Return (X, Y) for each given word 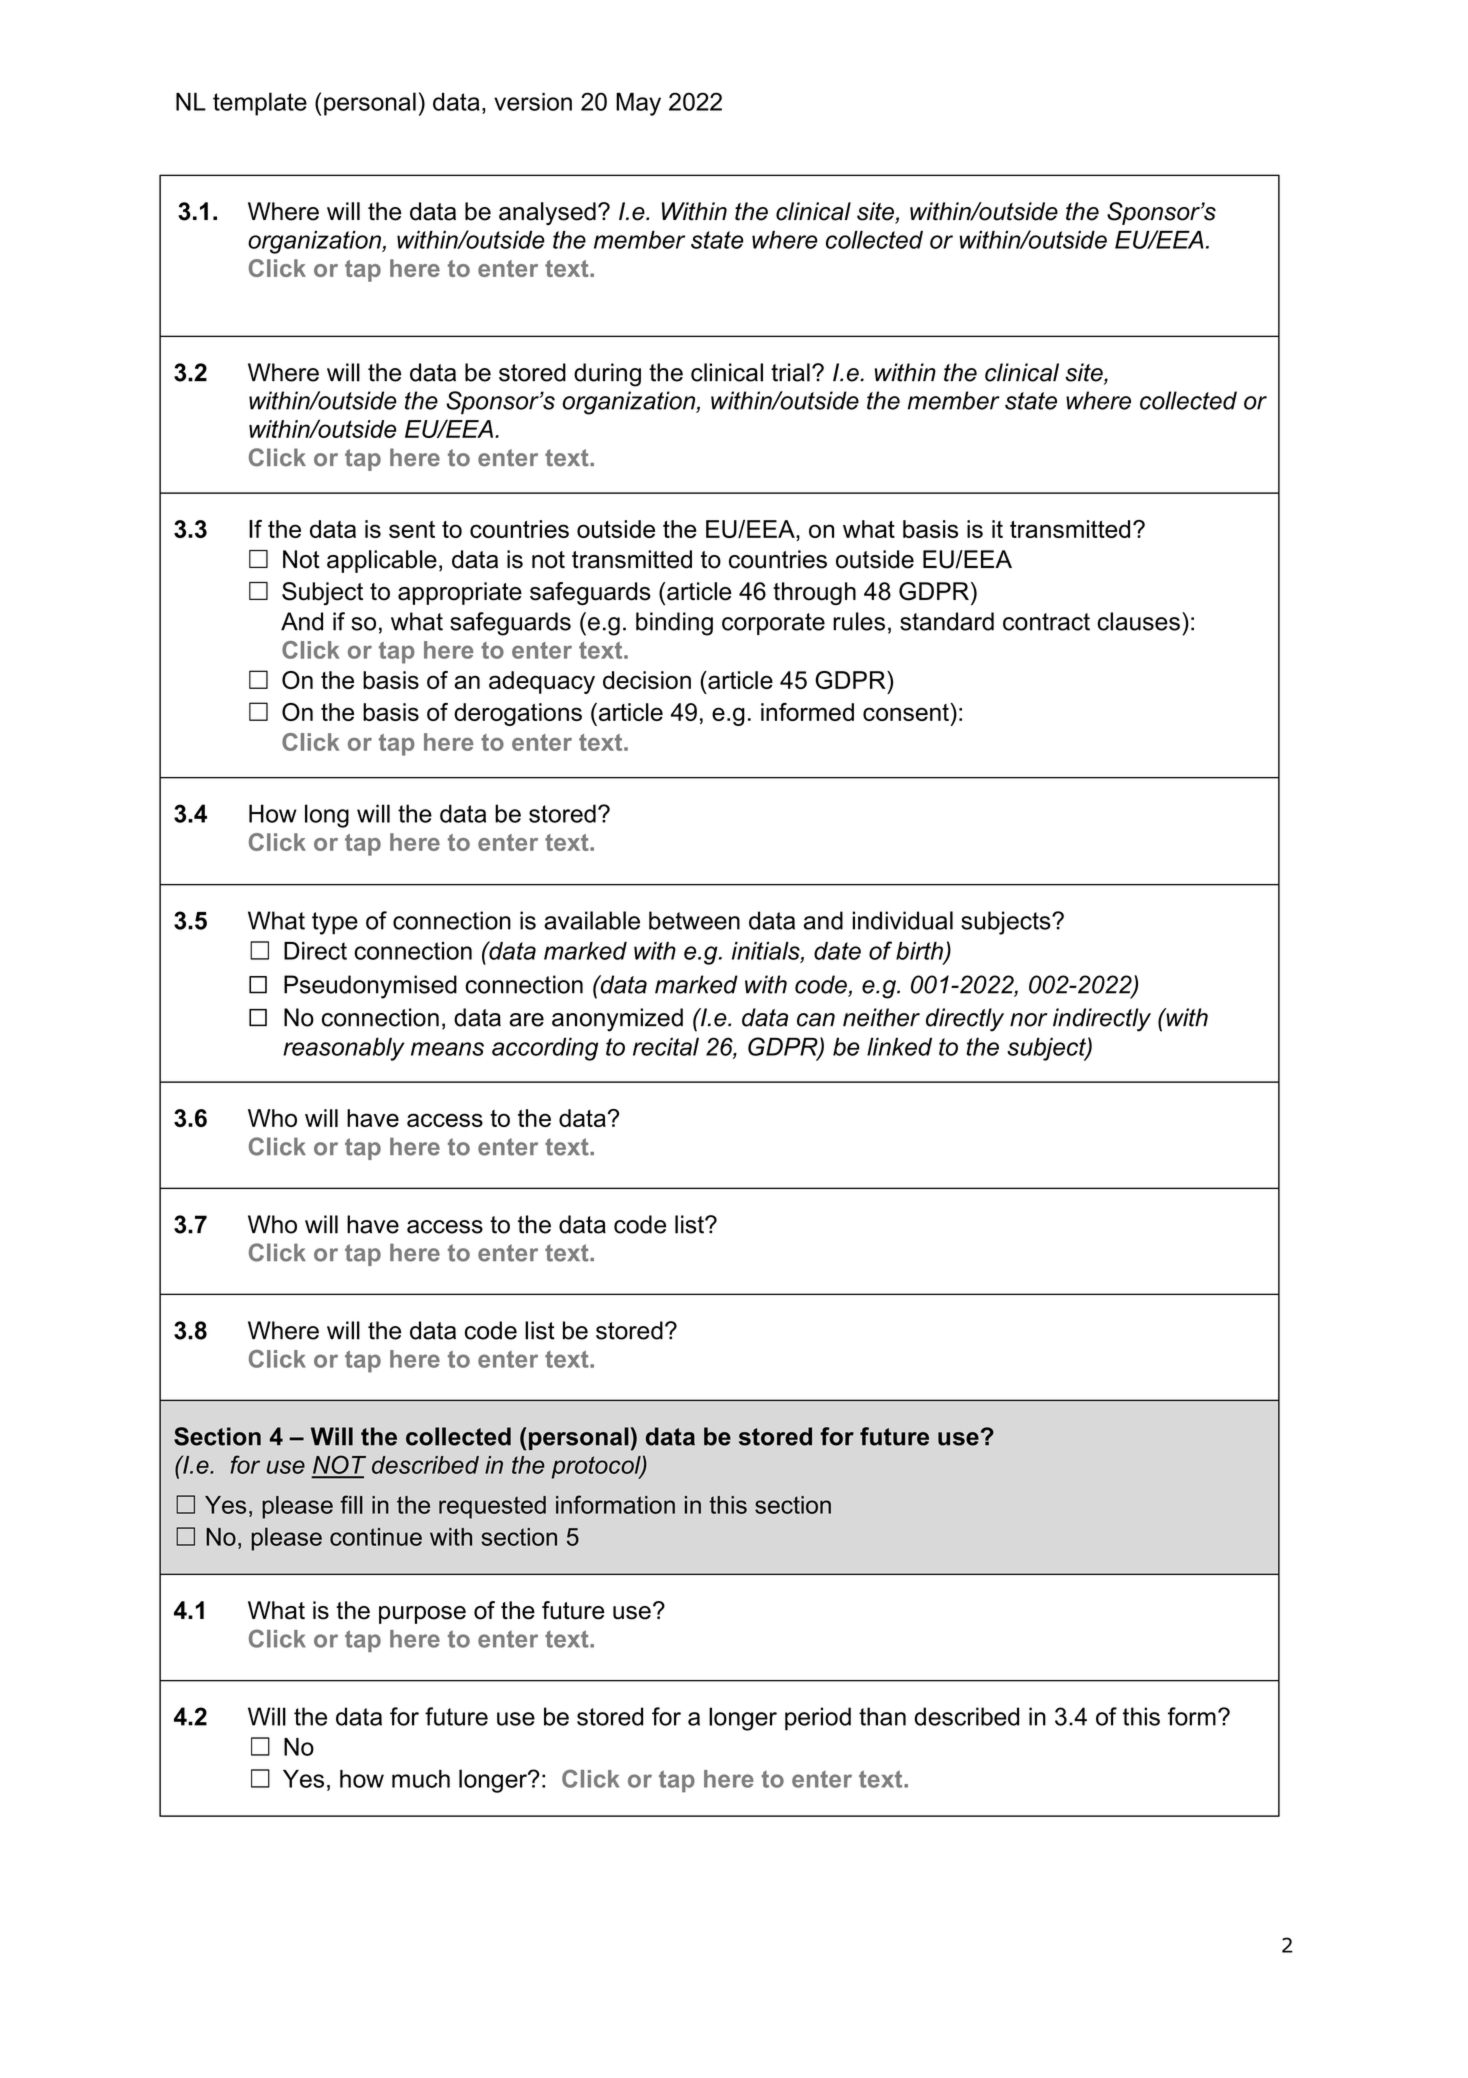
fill (351, 1504)
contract (1046, 622)
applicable (382, 561)
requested (492, 1507)
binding (674, 624)
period (818, 1719)
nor (1029, 1020)
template (260, 104)
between (694, 920)
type (335, 923)
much (421, 1779)
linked (899, 1046)
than (882, 1716)
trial (790, 372)
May (638, 104)
